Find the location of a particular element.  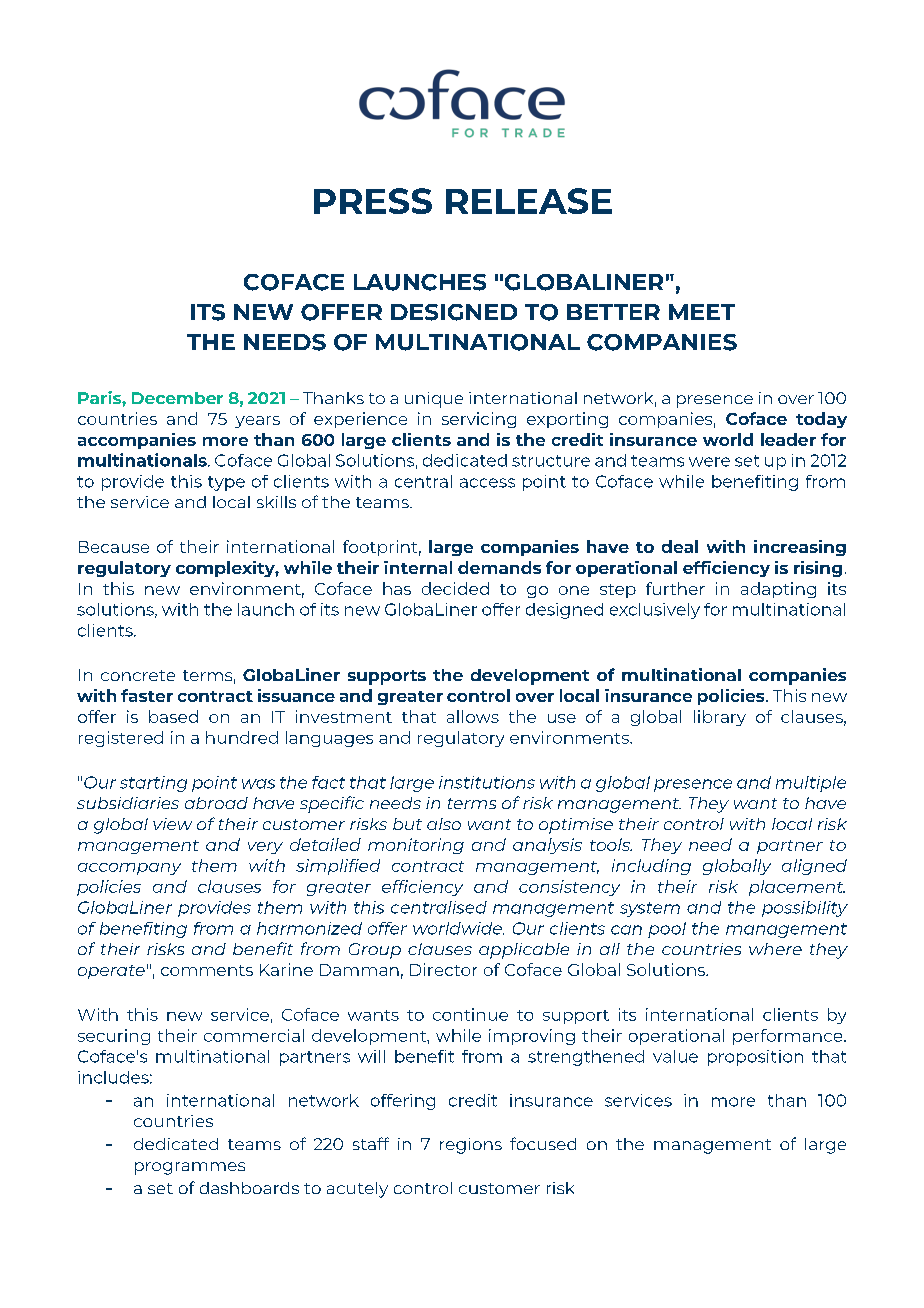

library is located at coordinates (720, 718).
